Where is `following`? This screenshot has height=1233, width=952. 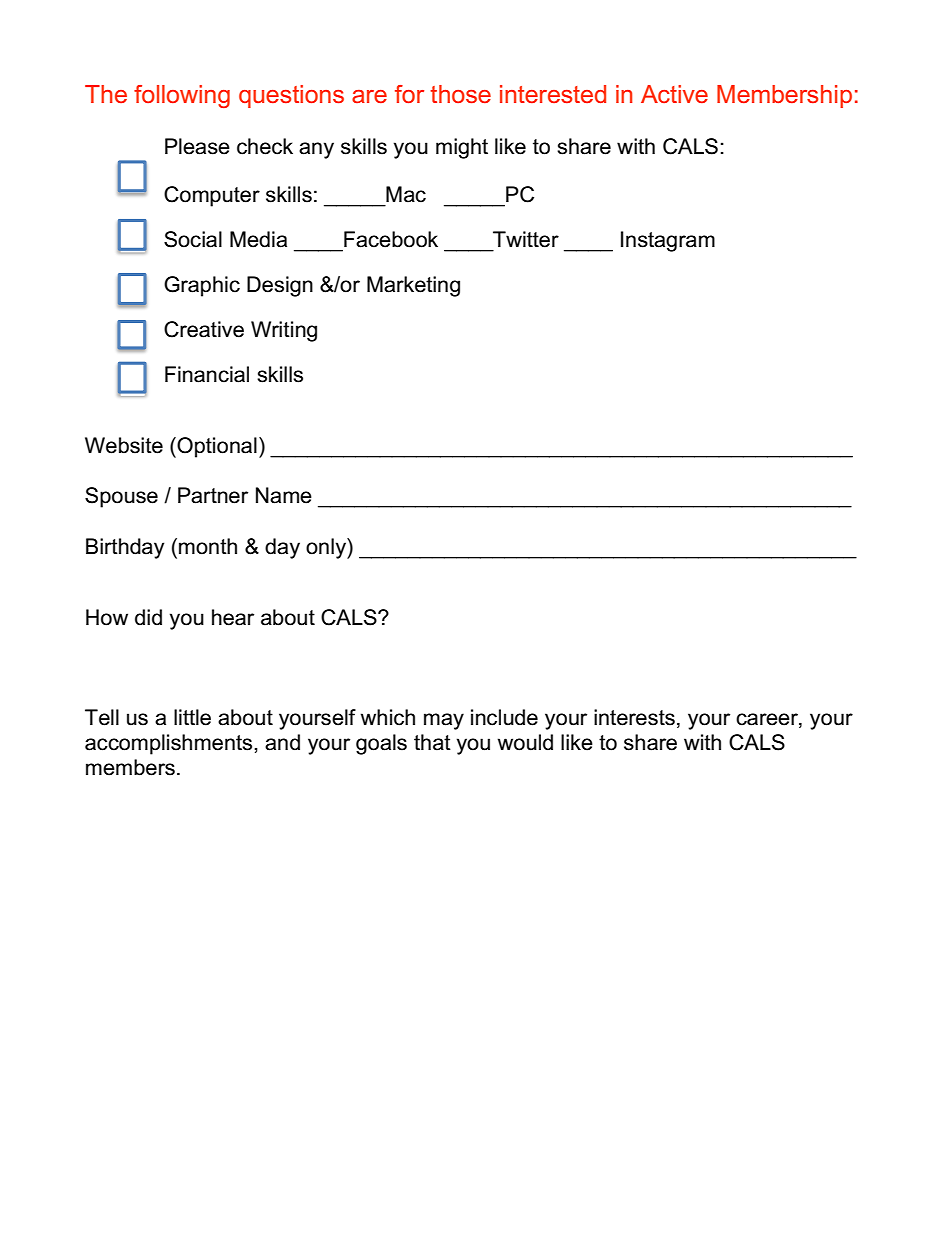 following is located at coordinates (182, 96).
